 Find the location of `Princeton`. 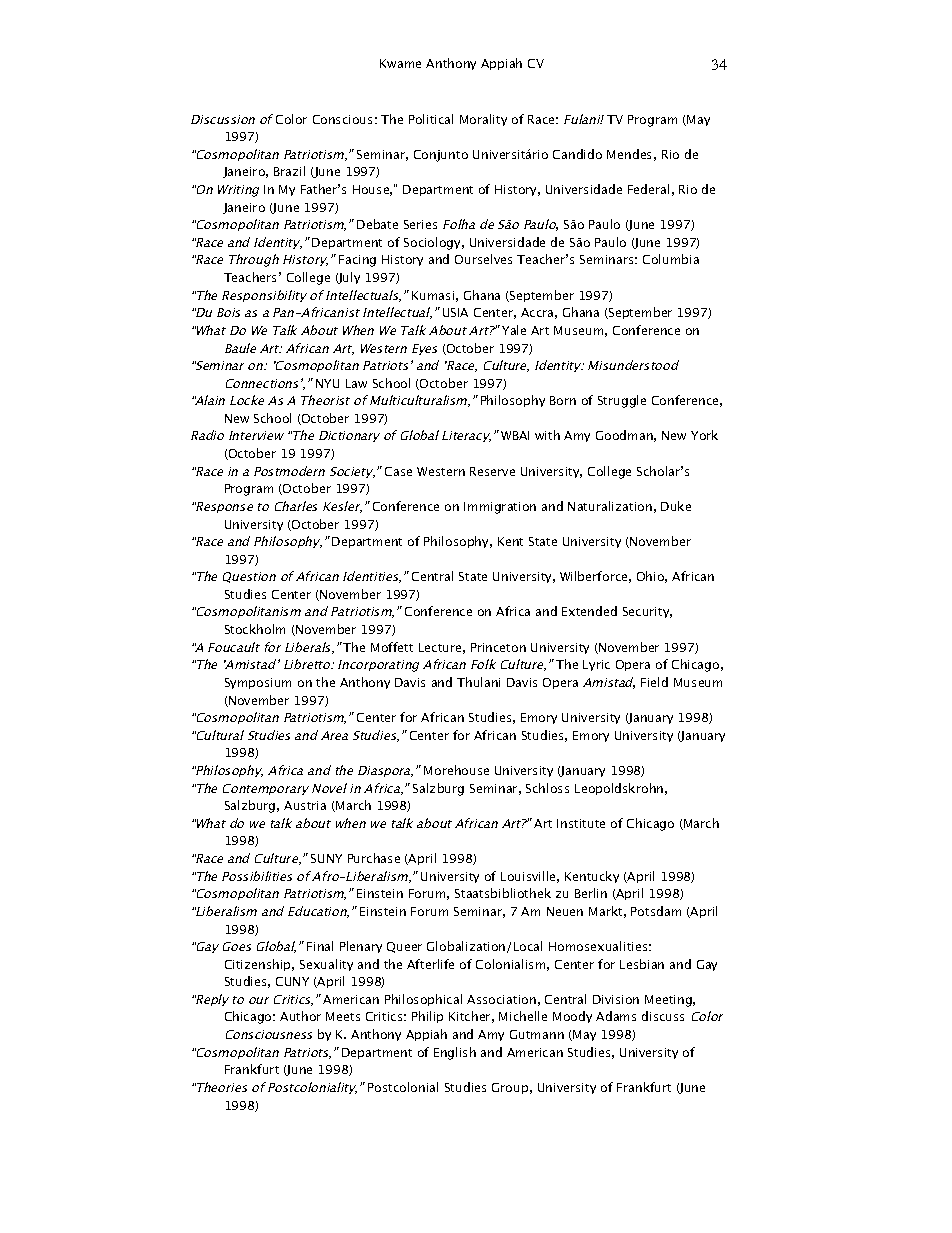

Princeton is located at coordinates (498, 647).
